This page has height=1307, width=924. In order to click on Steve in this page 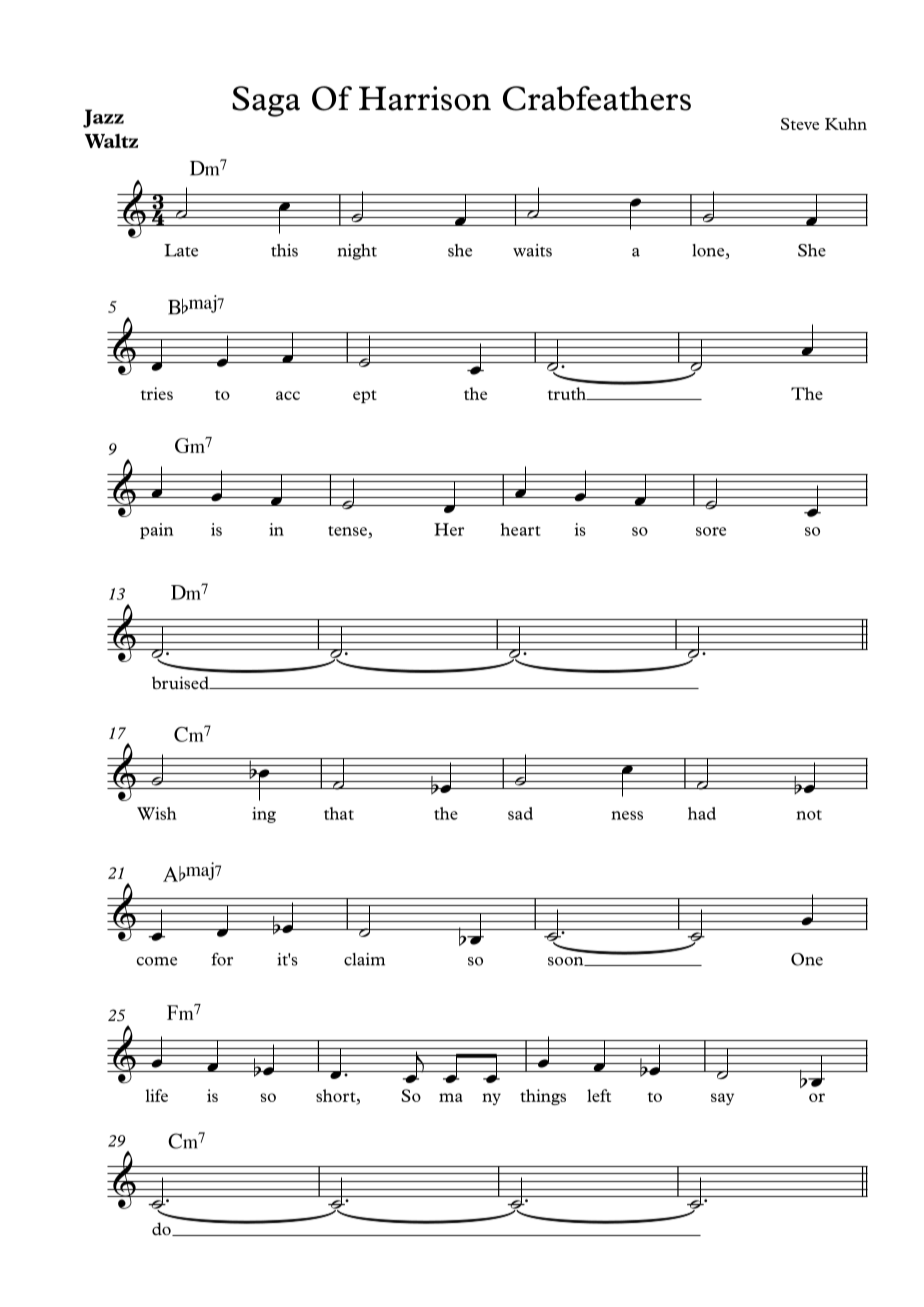, I will do `click(800, 124)`.
